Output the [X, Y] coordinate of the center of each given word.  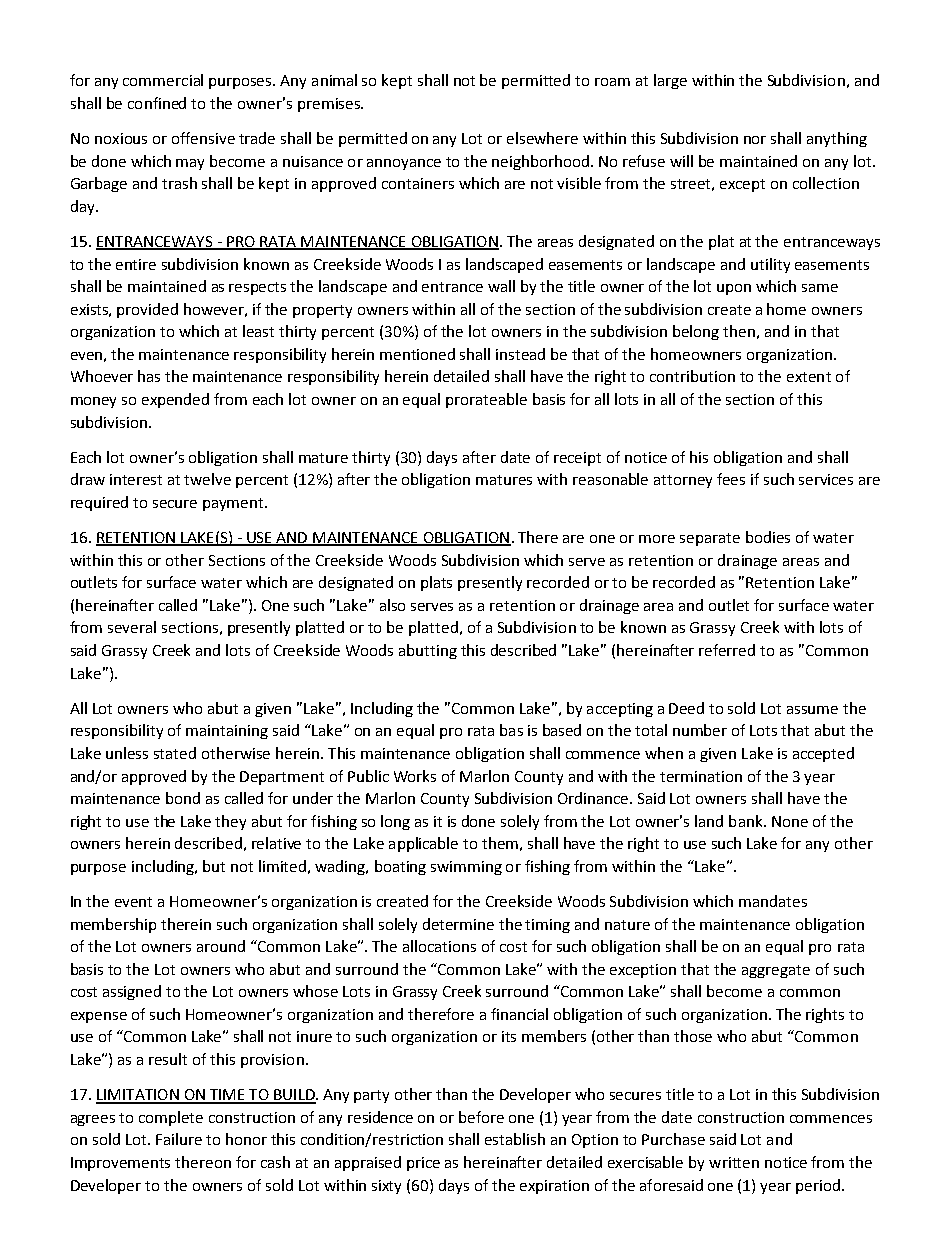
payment [234, 504]
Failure [179, 1139]
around [221, 946]
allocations [439, 946]
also [392, 605]
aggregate [776, 971]
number [700, 730]
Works [415, 776]
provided [147, 310]
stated [175, 753]
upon [734, 289]
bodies [768, 537]
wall [501, 286]
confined [157, 103]
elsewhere [542, 138]
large [670, 81]
